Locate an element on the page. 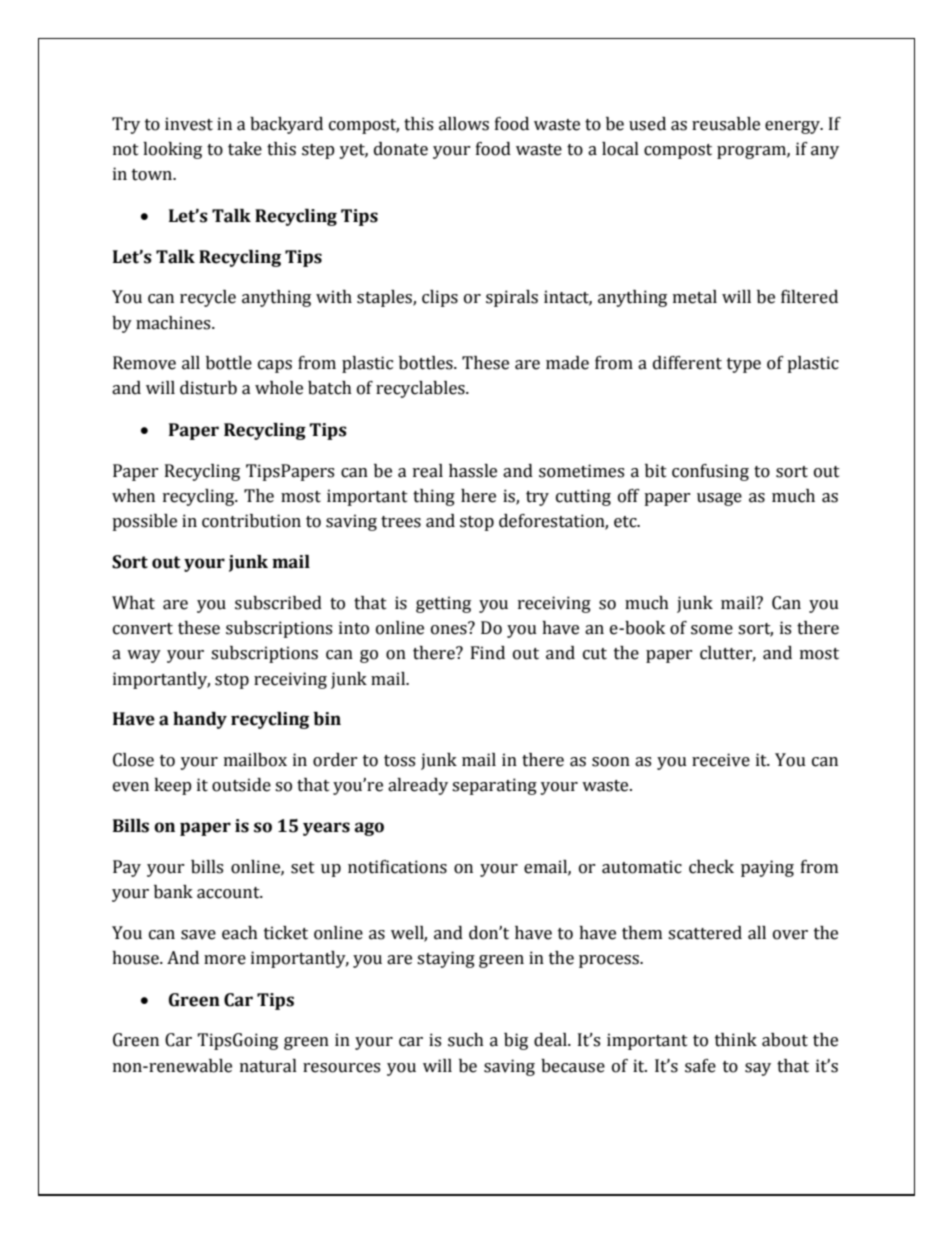  allows is located at coordinates (464, 124).
